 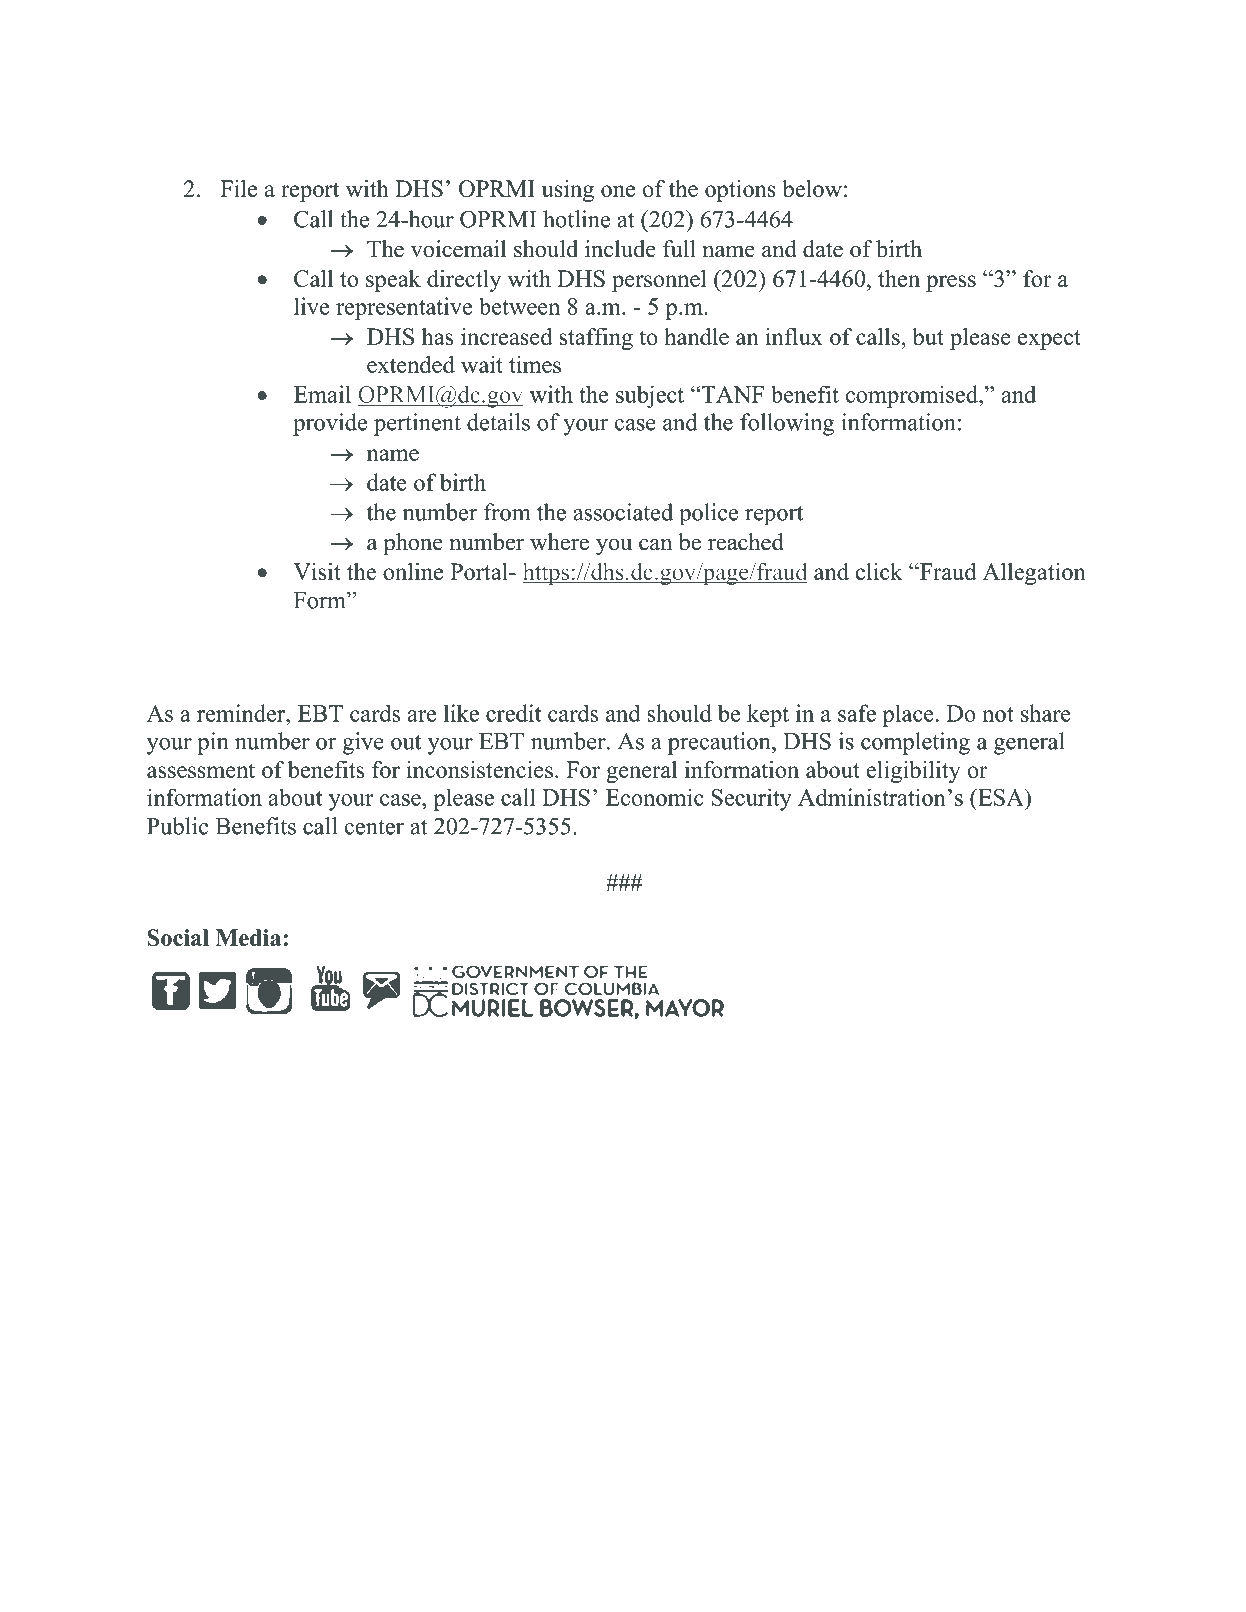 What do you see at coordinates (248, 937) in the screenshot?
I see `Media` at bounding box center [248, 937].
